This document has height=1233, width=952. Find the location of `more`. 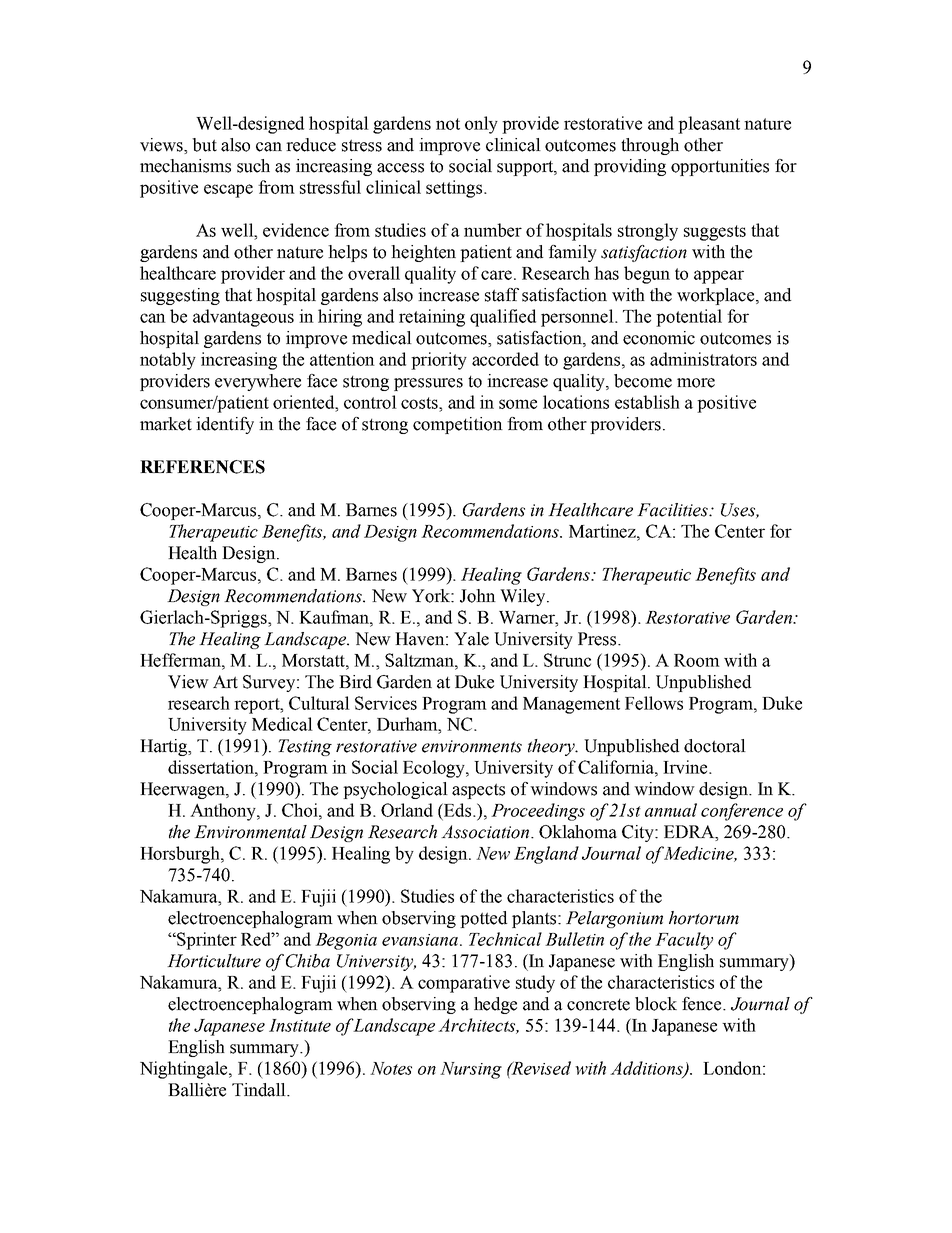

more is located at coordinates (696, 383).
